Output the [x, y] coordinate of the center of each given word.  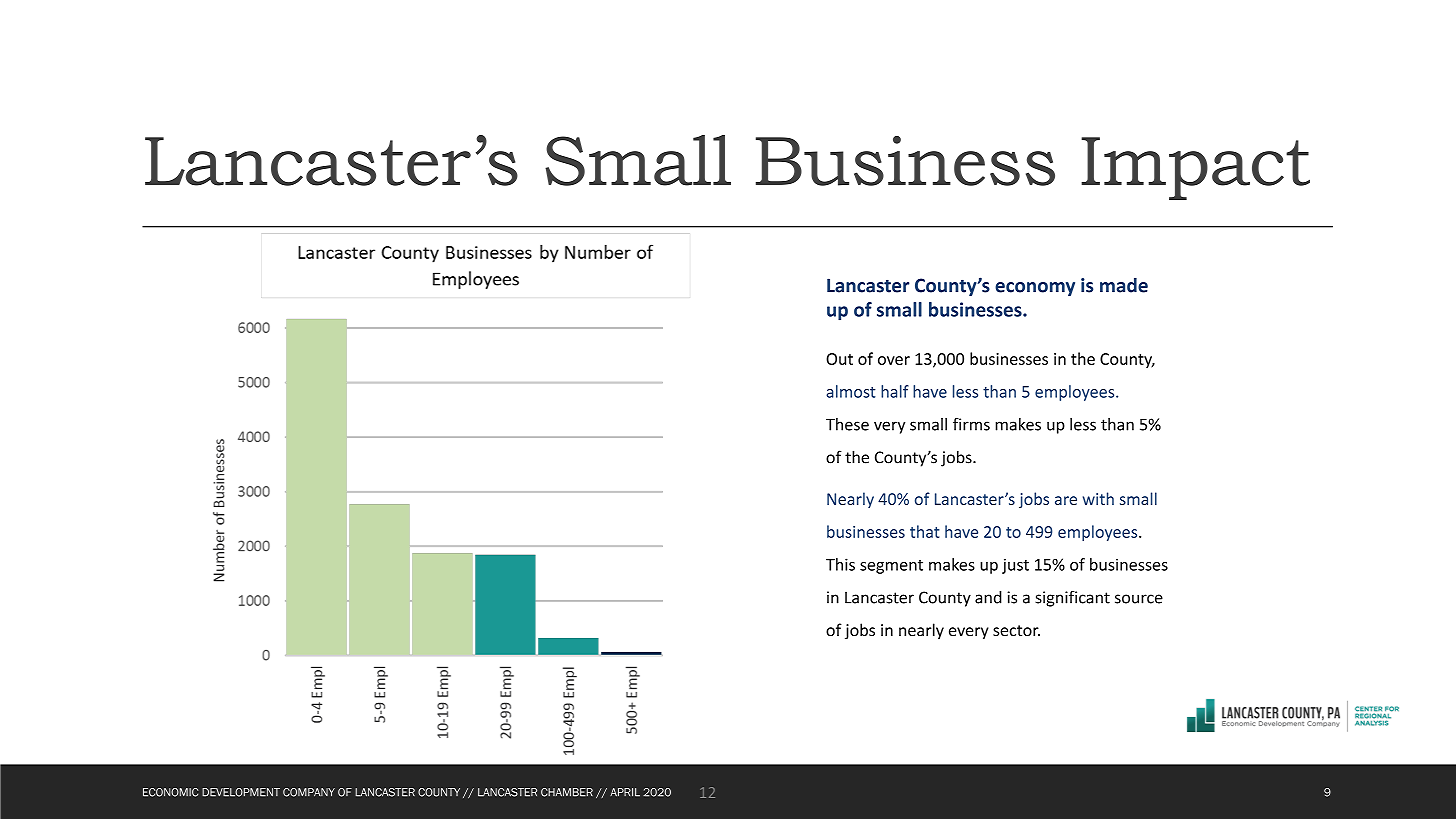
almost [851, 391]
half [895, 391]
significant [1072, 599]
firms [971, 424]
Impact [1195, 168]
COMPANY [309, 792]
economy [1035, 289]
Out [839, 359]
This [840, 564]
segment [891, 567]
